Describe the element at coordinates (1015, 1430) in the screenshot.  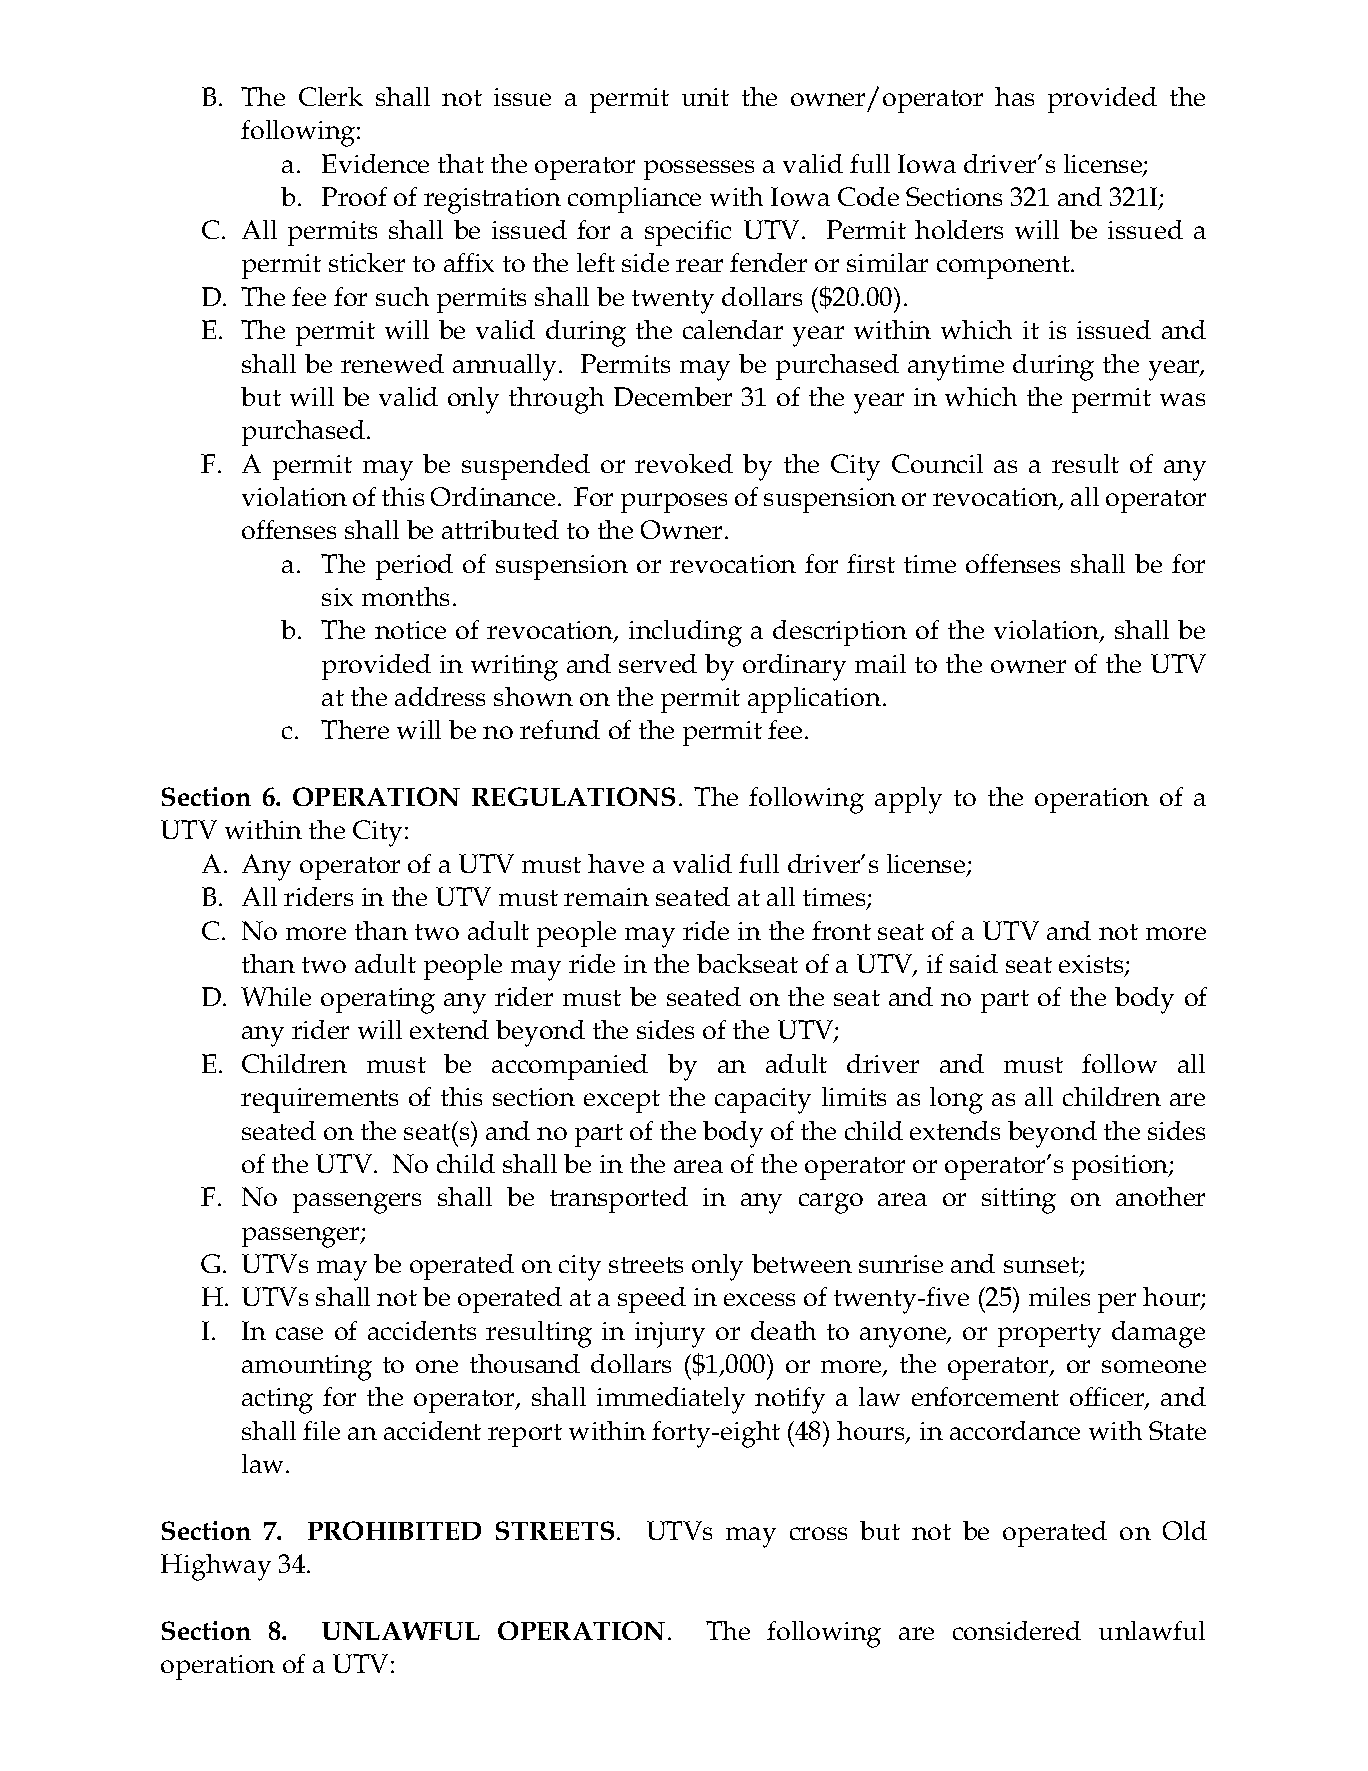
I see `accordance` at that location.
